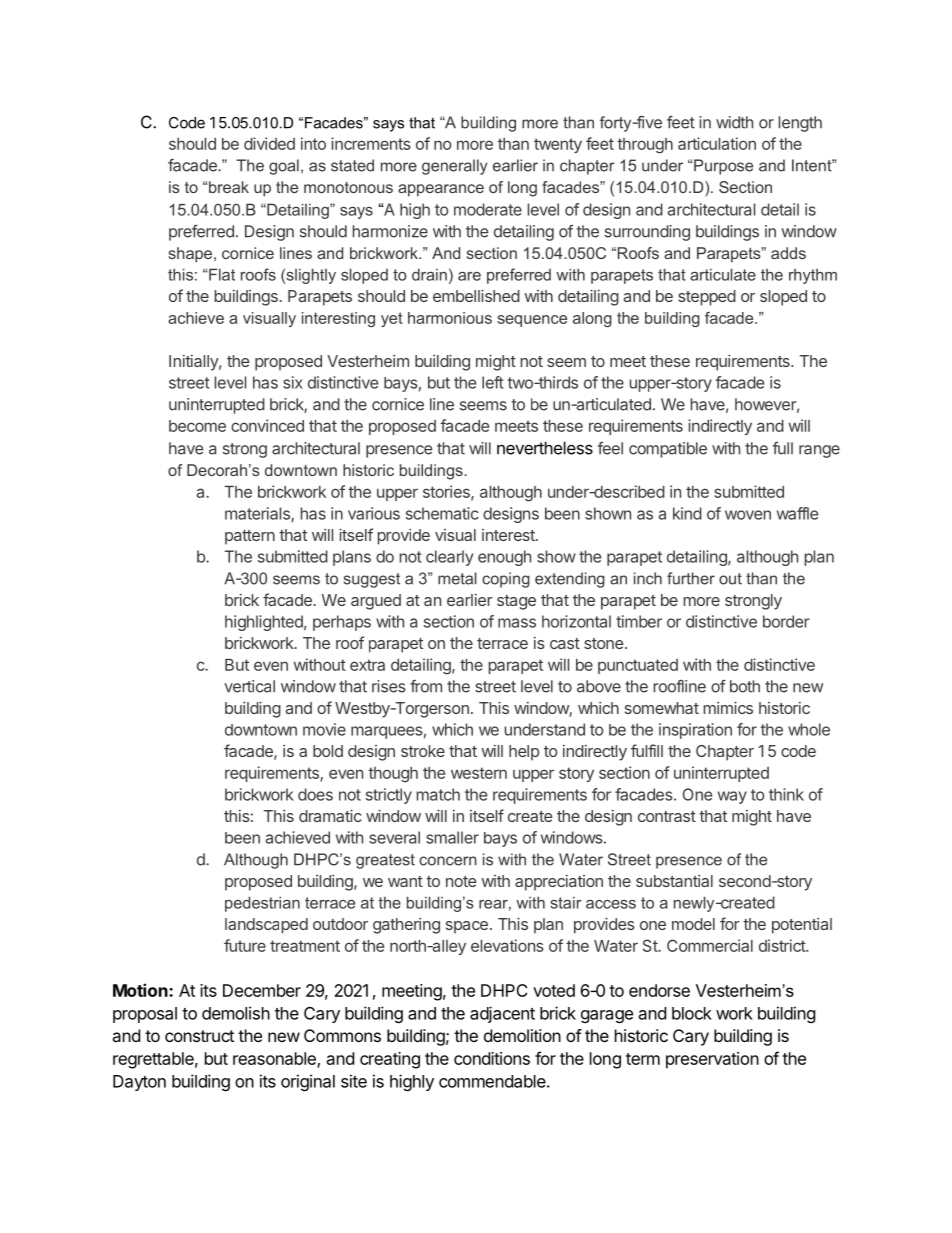 Image resolution: width=952 pixels, height=1233 pixels. I want to click on stage, so click(516, 602).
